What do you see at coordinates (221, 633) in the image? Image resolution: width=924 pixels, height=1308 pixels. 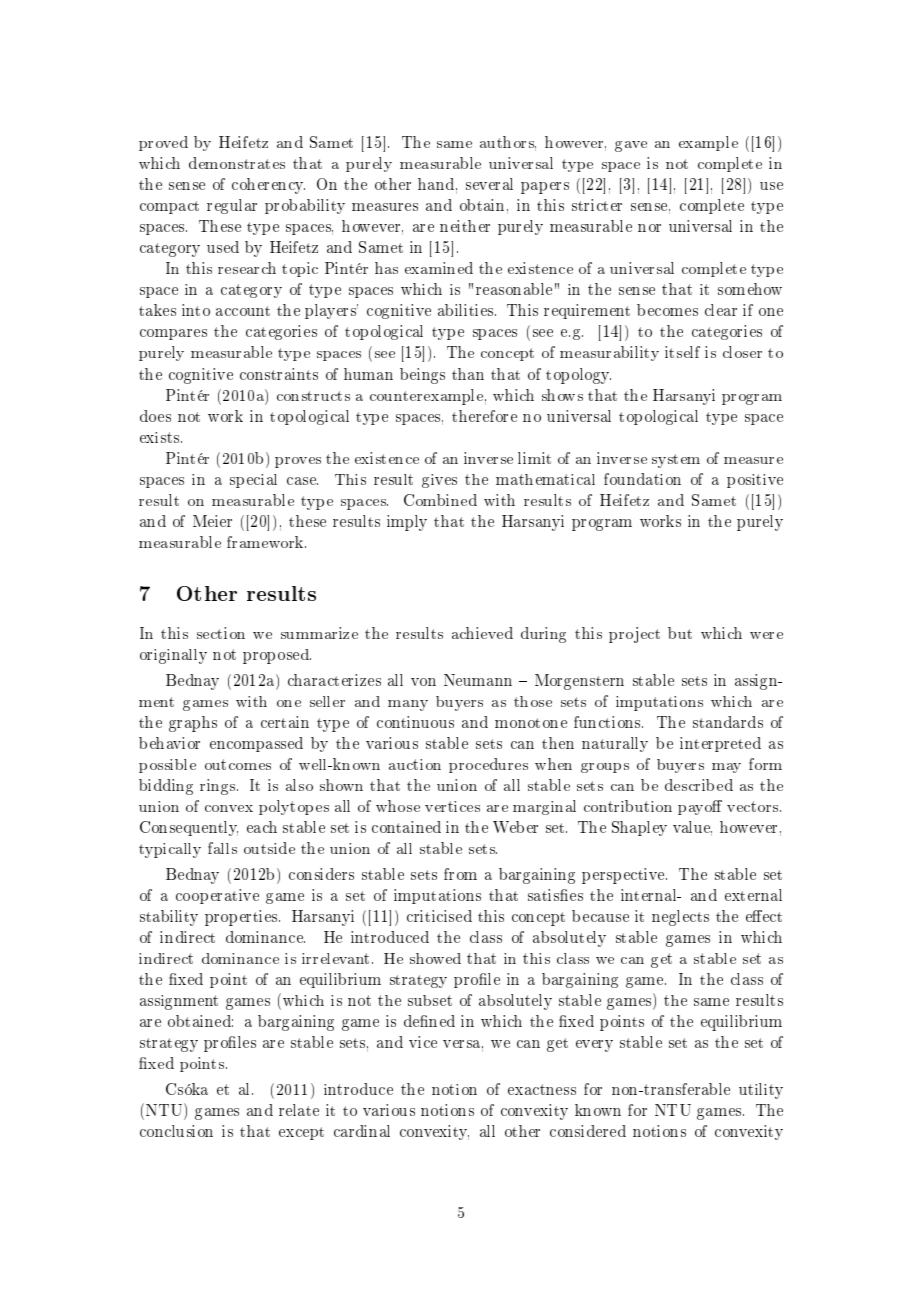 I see `section` at bounding box center [221, 633].
